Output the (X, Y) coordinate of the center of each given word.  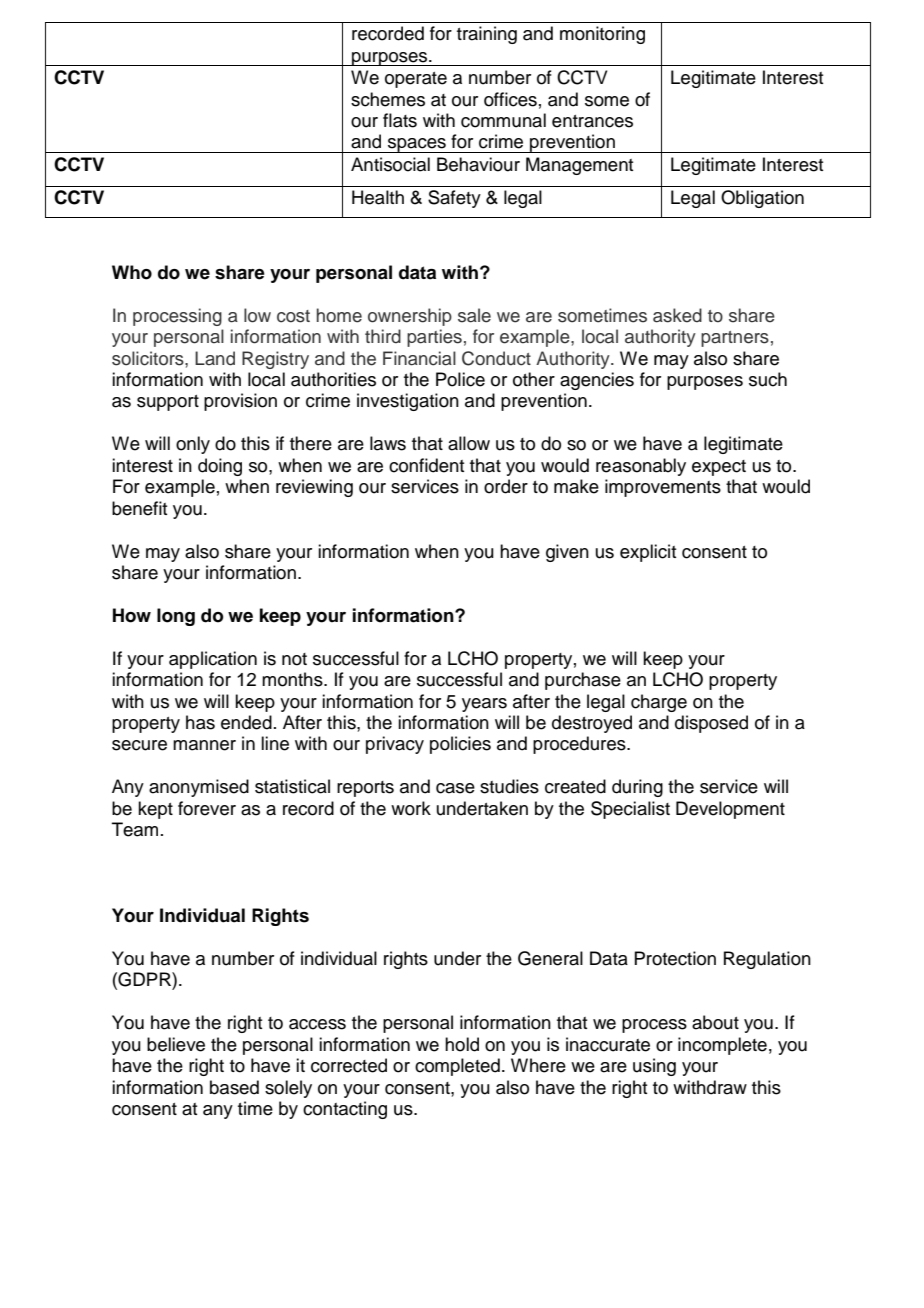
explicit (648, 553)
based (234, 1087)
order (506, 486)
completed (457, 1067)
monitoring (602, 35)
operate (416, 80)
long (176, 617)
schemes (388, 99)
